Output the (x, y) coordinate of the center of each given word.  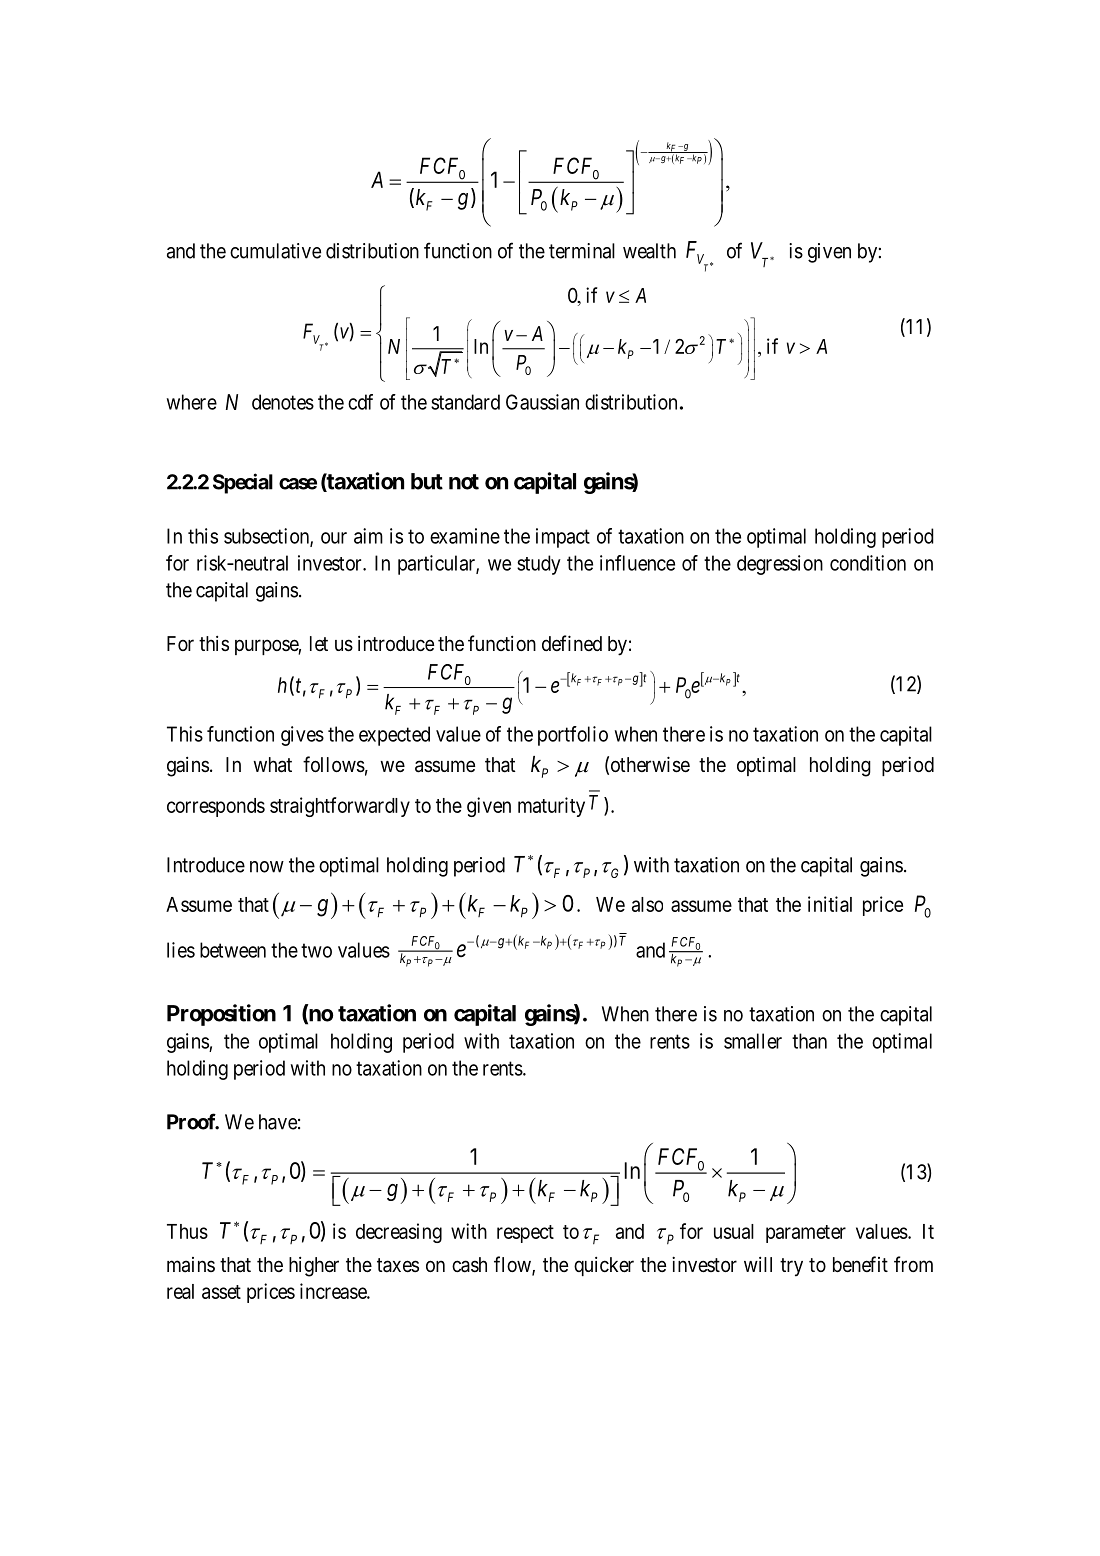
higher (314, 1267)
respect (525, 1234)
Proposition (221, 1015)
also (647, 904)
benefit (860, 1264)
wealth (649, 251)
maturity (551, 807)
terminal (582, 251)
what (272, 765)
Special (243, 483)
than (809, 1041)
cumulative (275, 251)
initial (830, 904)
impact (563, 538)
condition (868, 563)
